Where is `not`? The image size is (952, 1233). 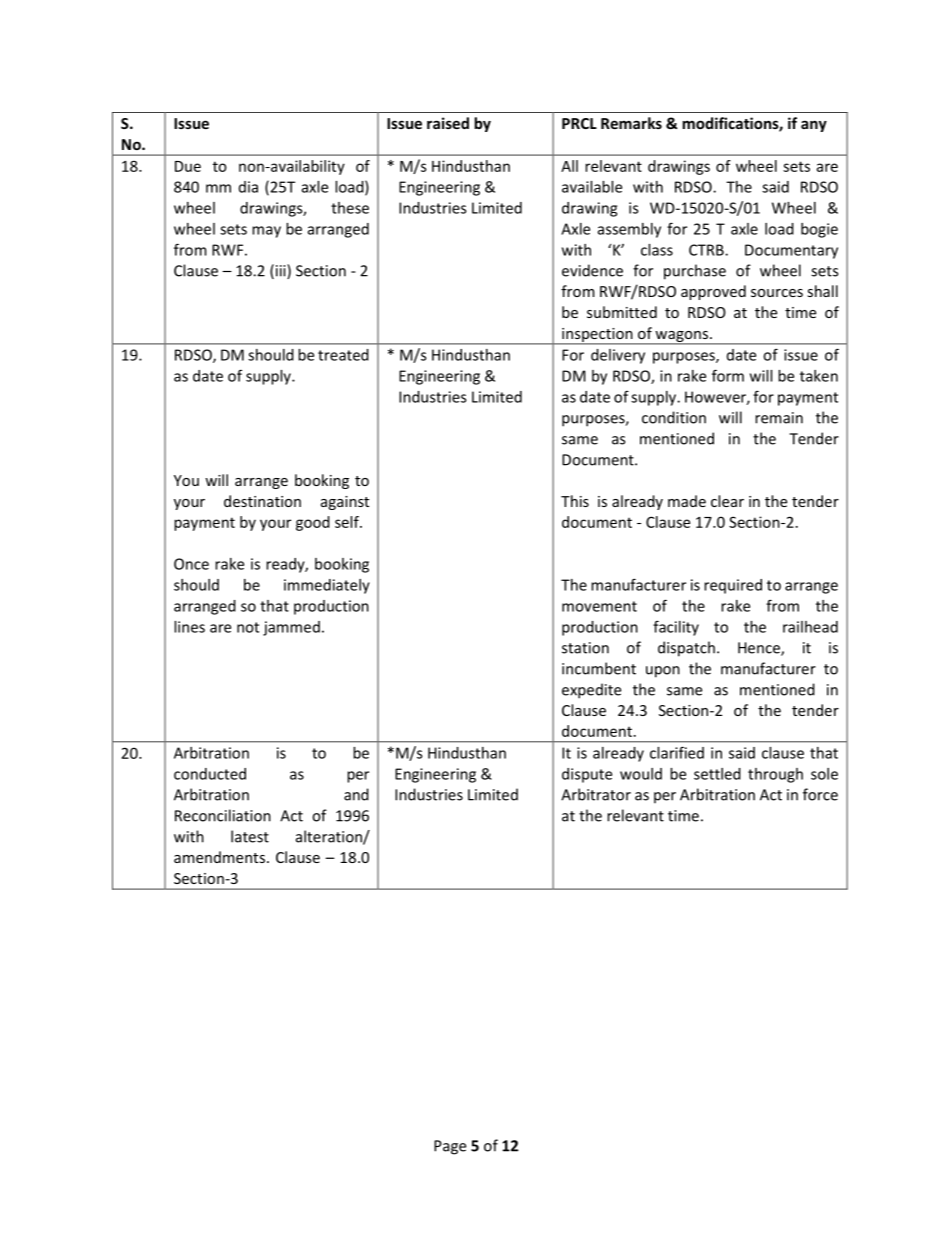 not is located at coordinates (248, 627).
